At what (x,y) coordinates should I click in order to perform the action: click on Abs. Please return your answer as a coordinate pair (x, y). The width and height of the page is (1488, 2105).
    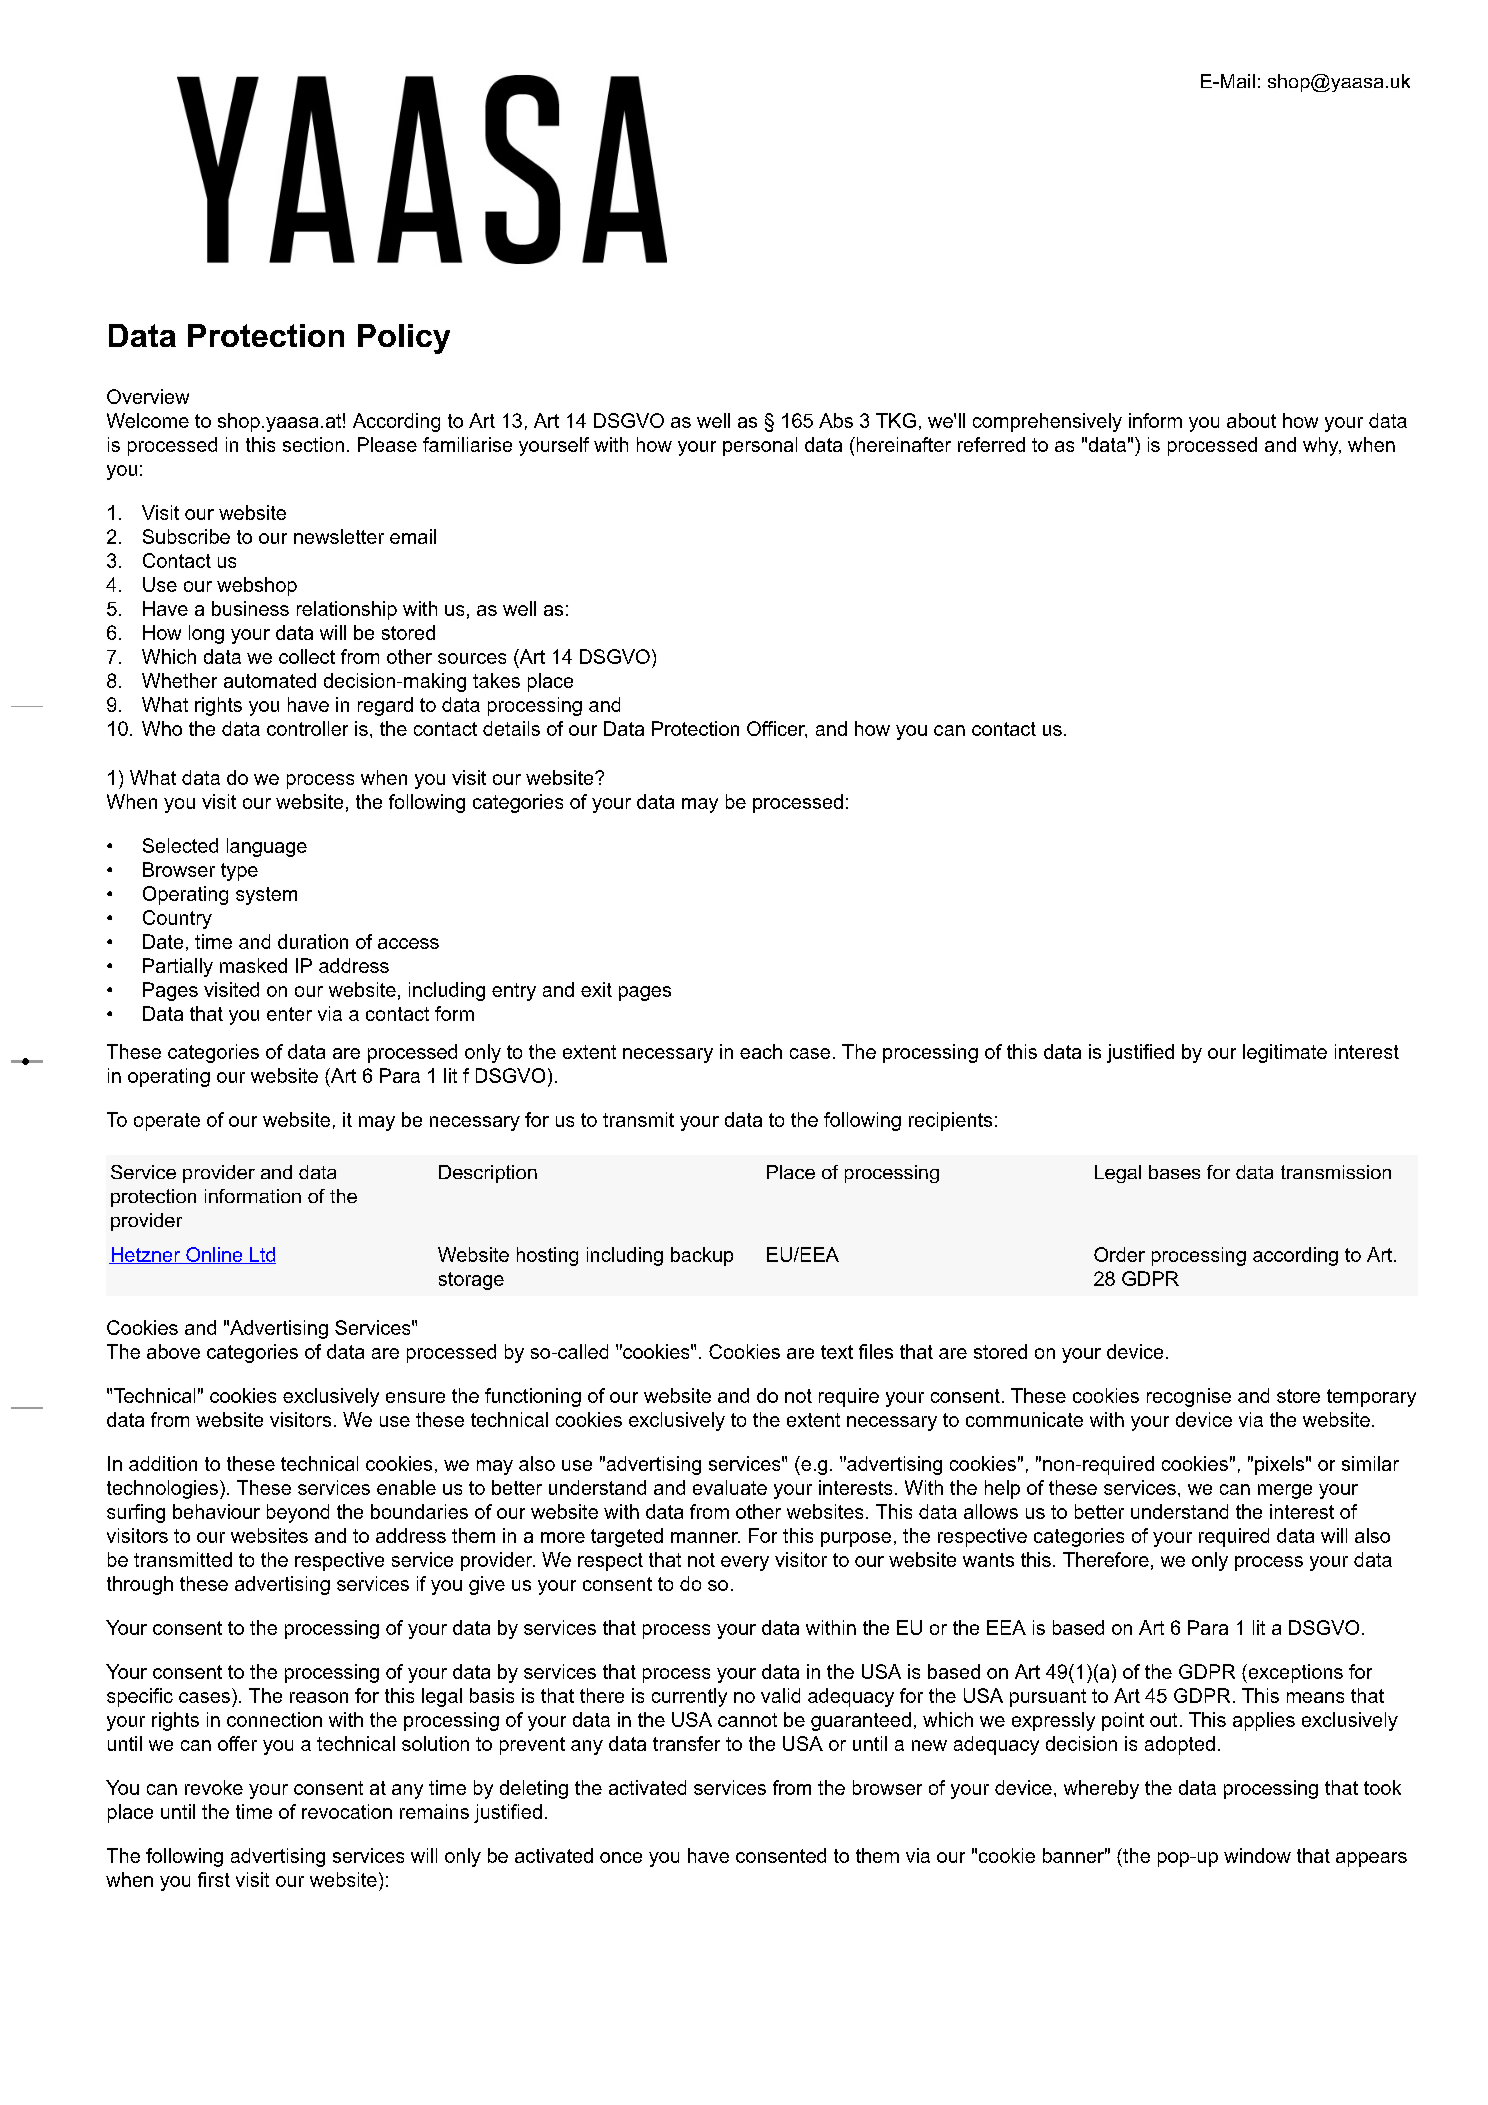
    Looking at the image, I should click on (836, 420).
